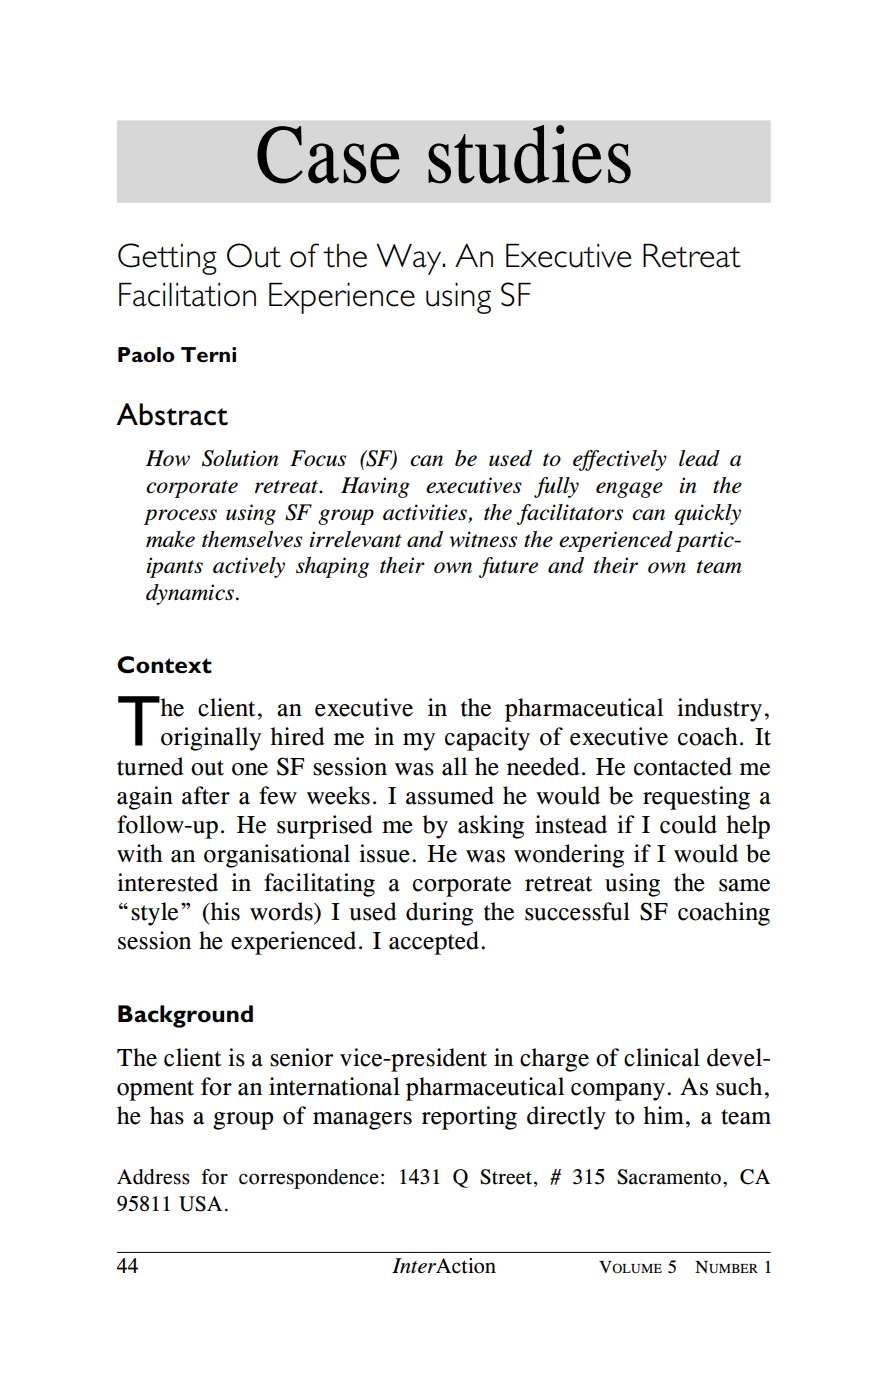 The image size is (874, 1396). What do you see at coordinates (699, 458) in the screenshot?
I see `lead` at bounding box center [699, 458].
